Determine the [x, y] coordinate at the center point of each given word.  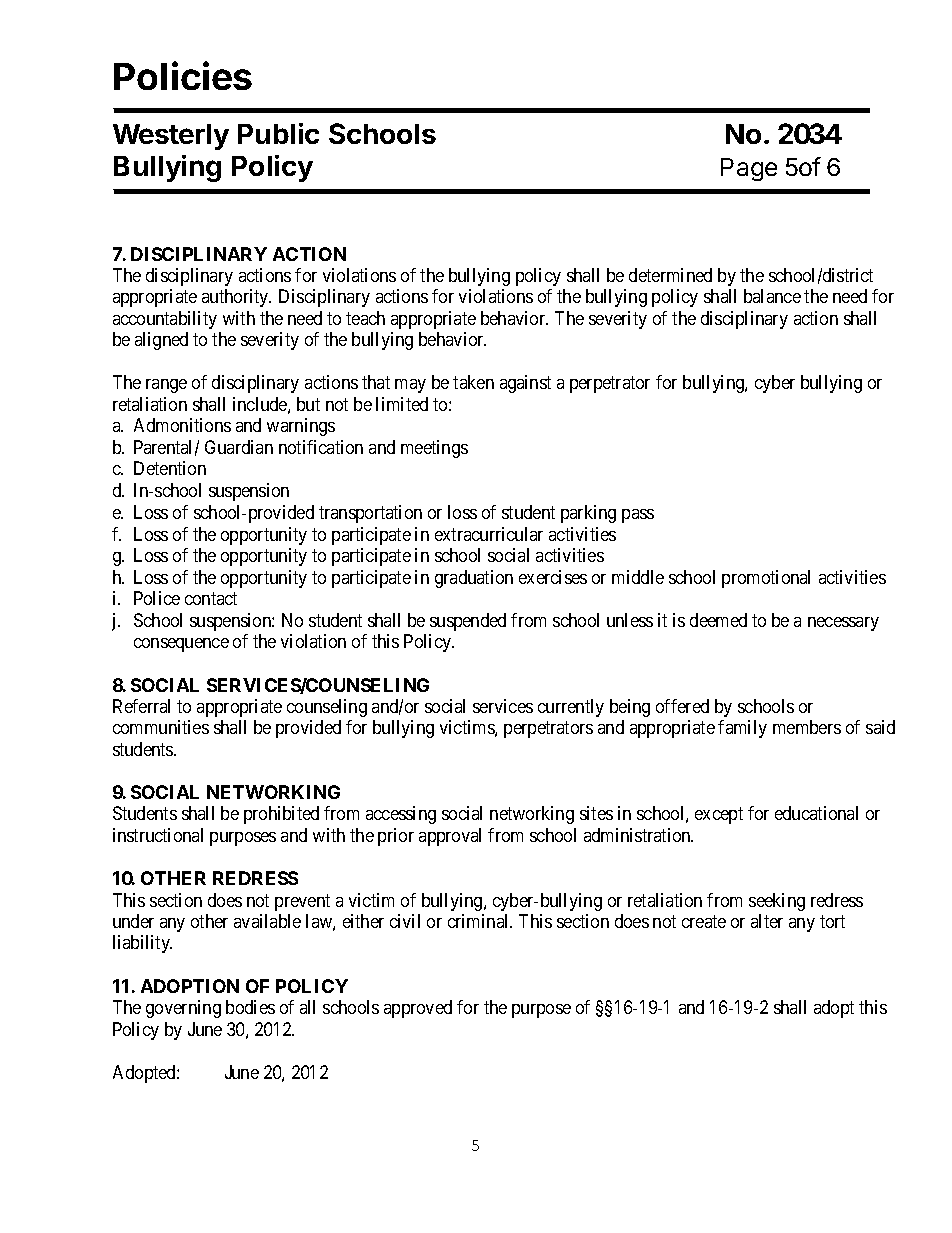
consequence [181, 645]
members [807, 727]
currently [571, 708]
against [525, 384]
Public [278, 133]
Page [749, 169]
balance [772, 296]
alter [767, 921]
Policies [183, 75]
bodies [250, 1007]
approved [418, 1009]
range [166, 386]
